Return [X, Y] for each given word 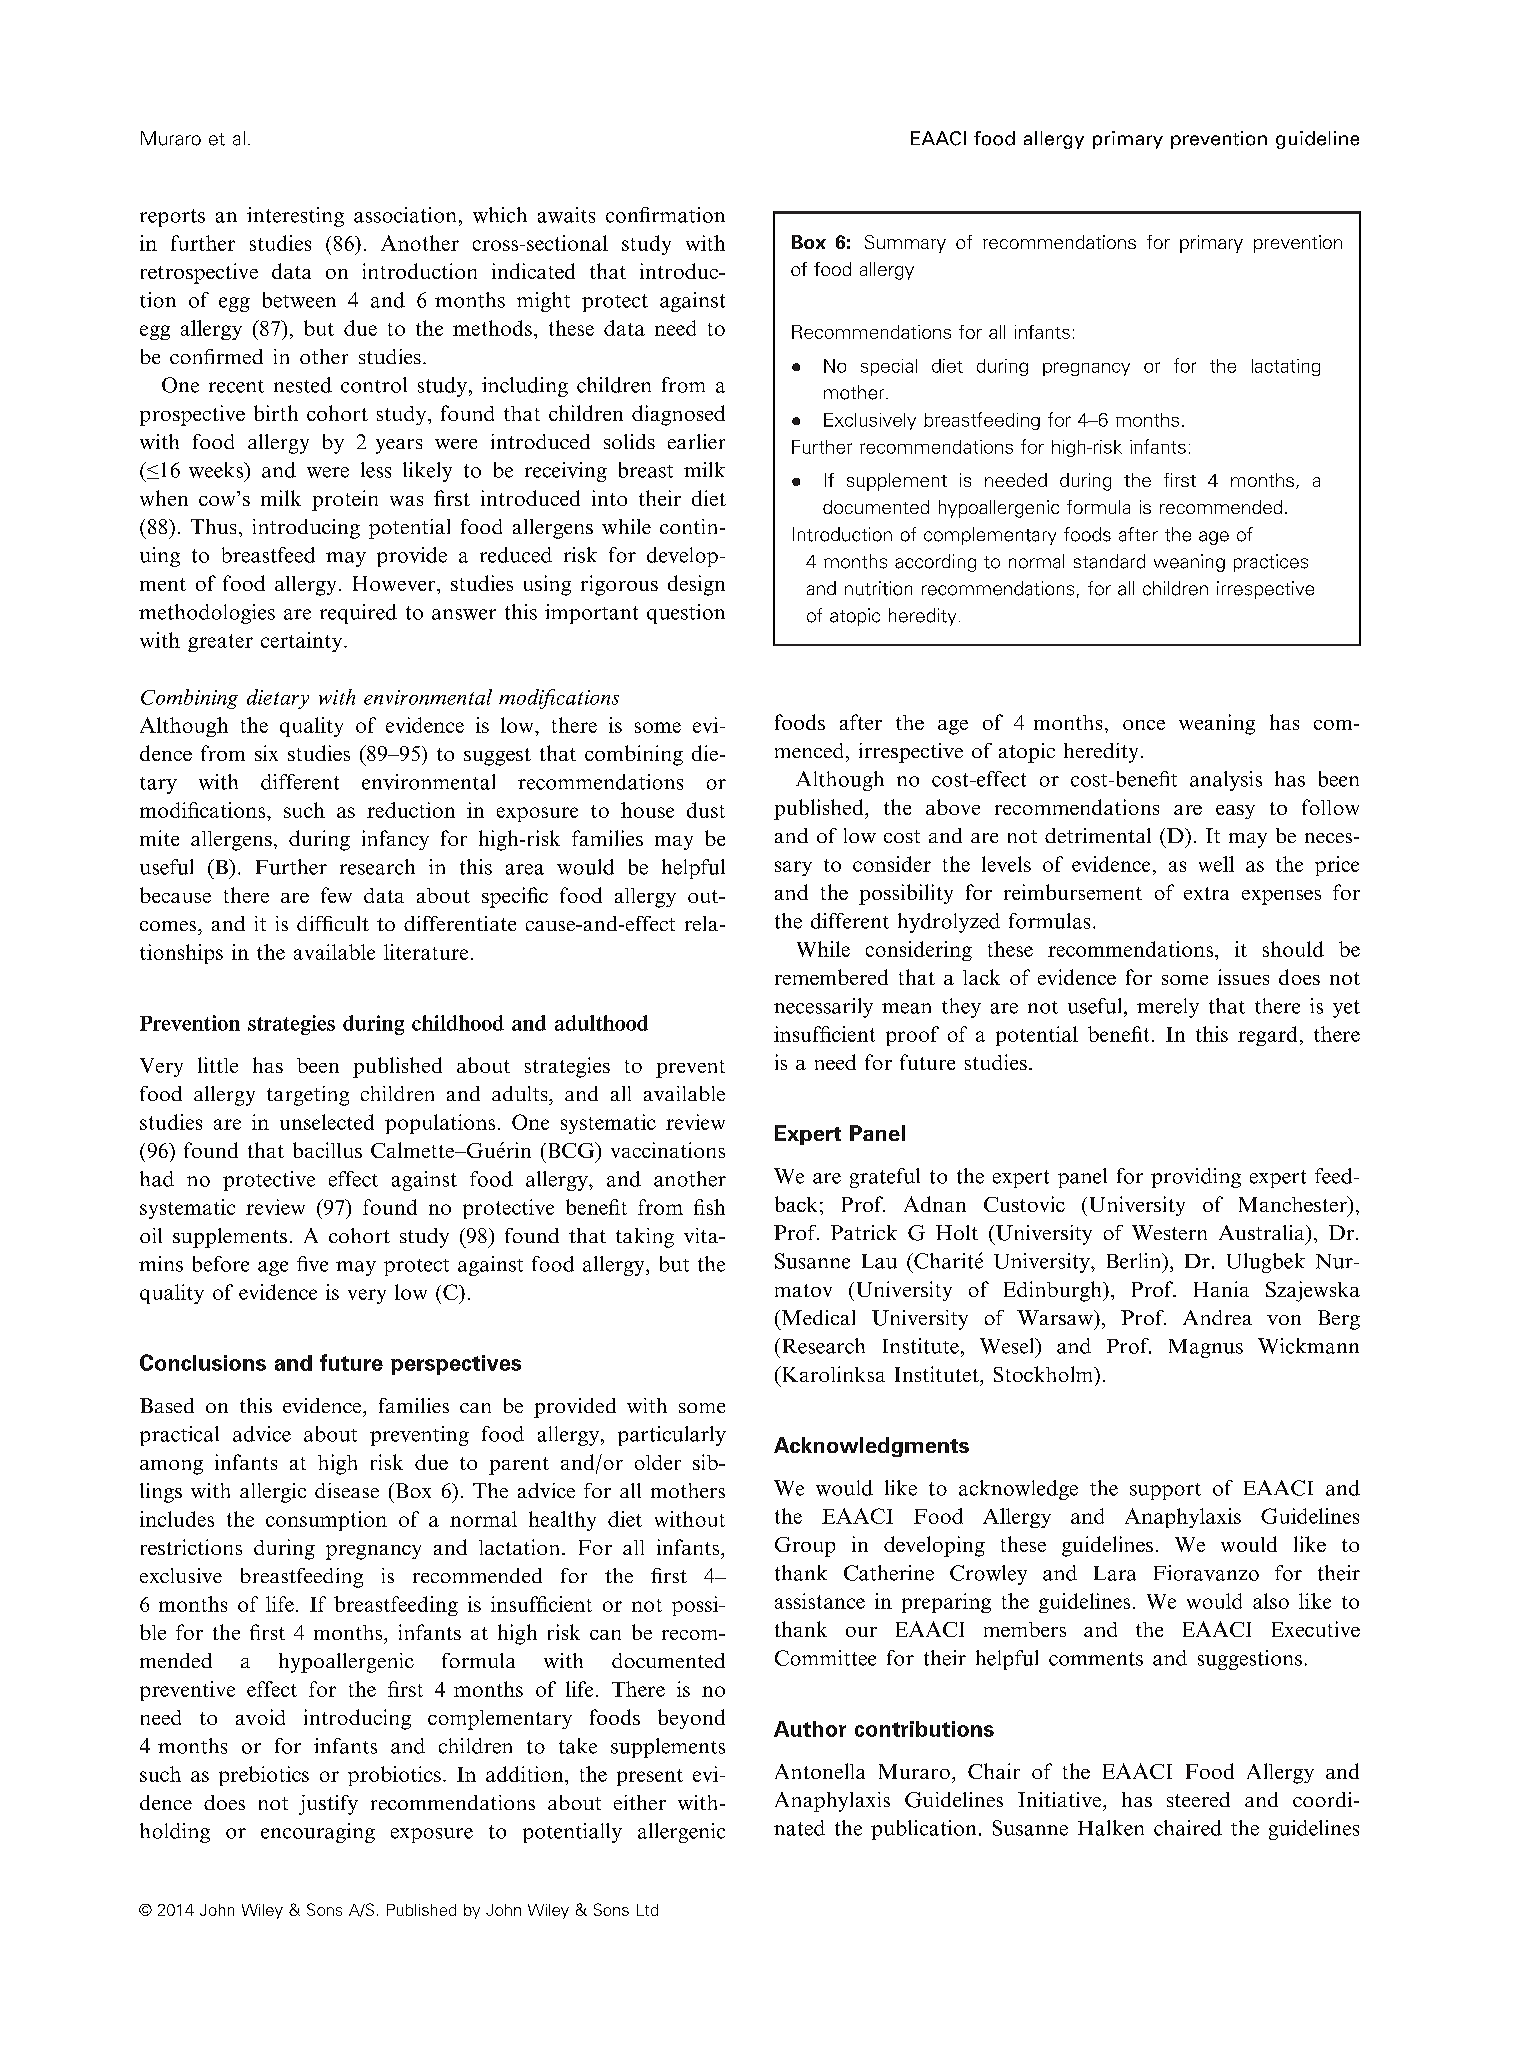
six [266, 753]
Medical [817, 1317]
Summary [905, 244]
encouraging [318, 1833]
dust [706, 810]
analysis [1226, 781]
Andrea [1217, 1317]
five [312, 1264]
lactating [1286, 367]
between [299, 300]
